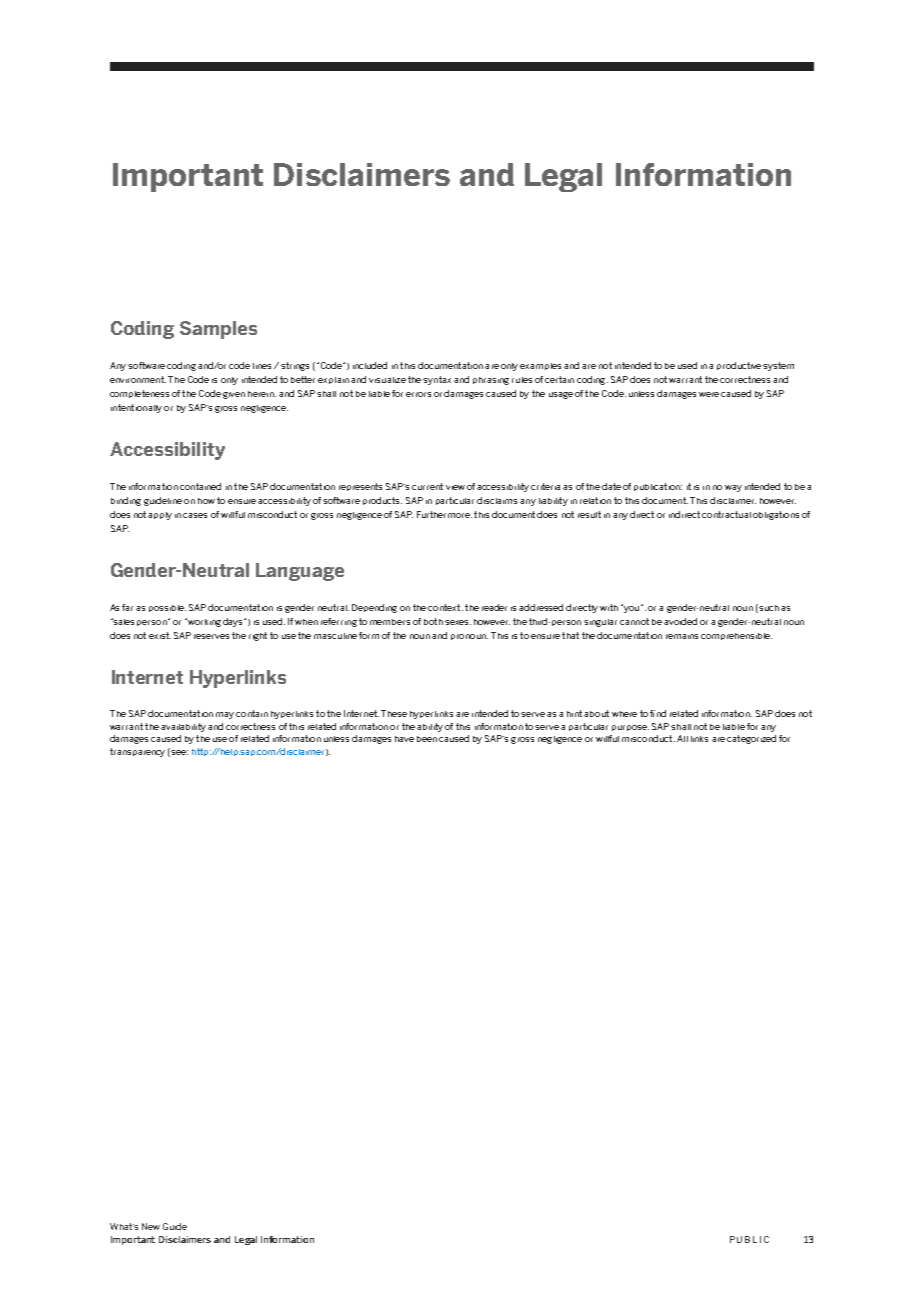  I want to click on possible, so click(167, 608).
